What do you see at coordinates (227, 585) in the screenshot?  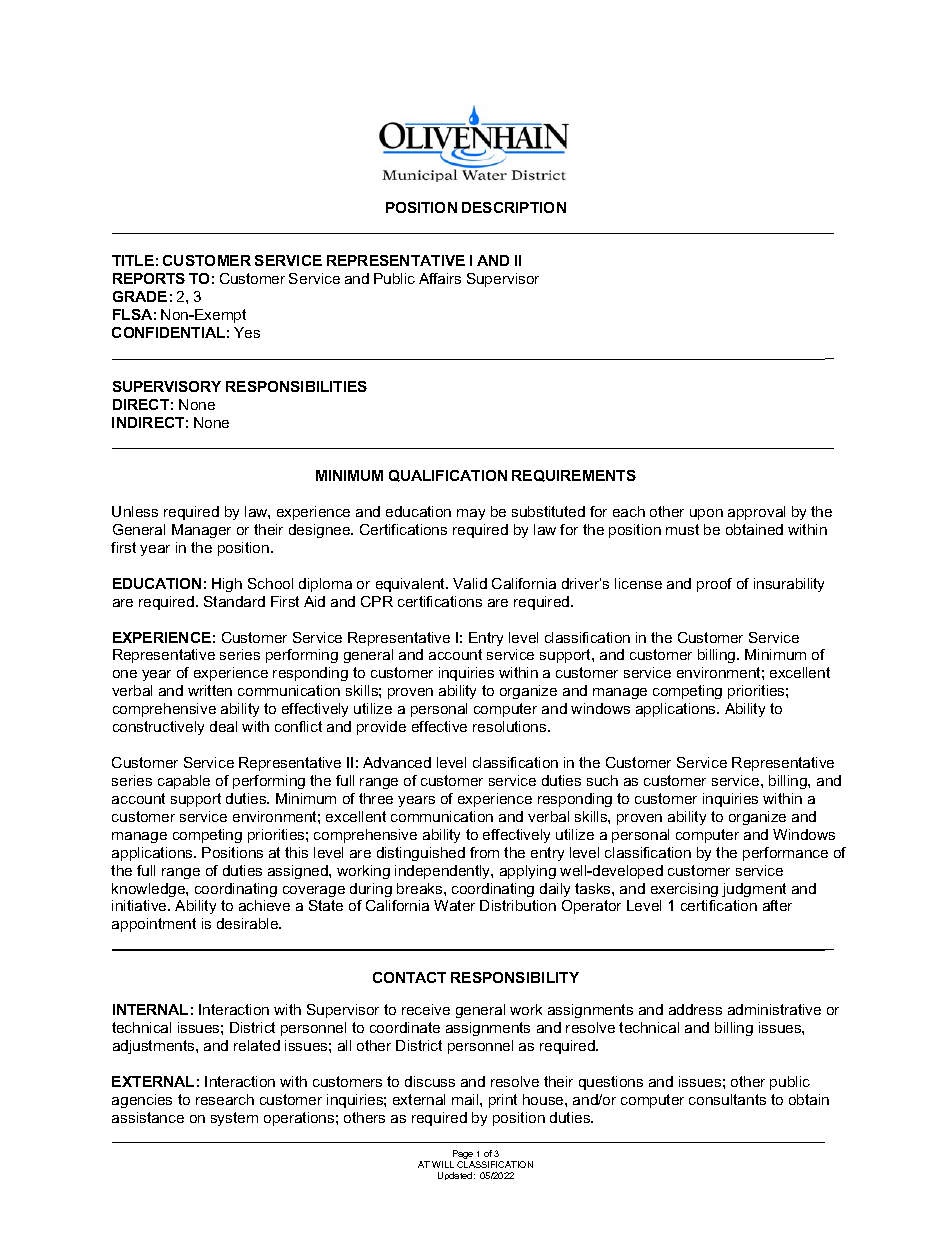 I see `High` at bounding box center [227, 585].
